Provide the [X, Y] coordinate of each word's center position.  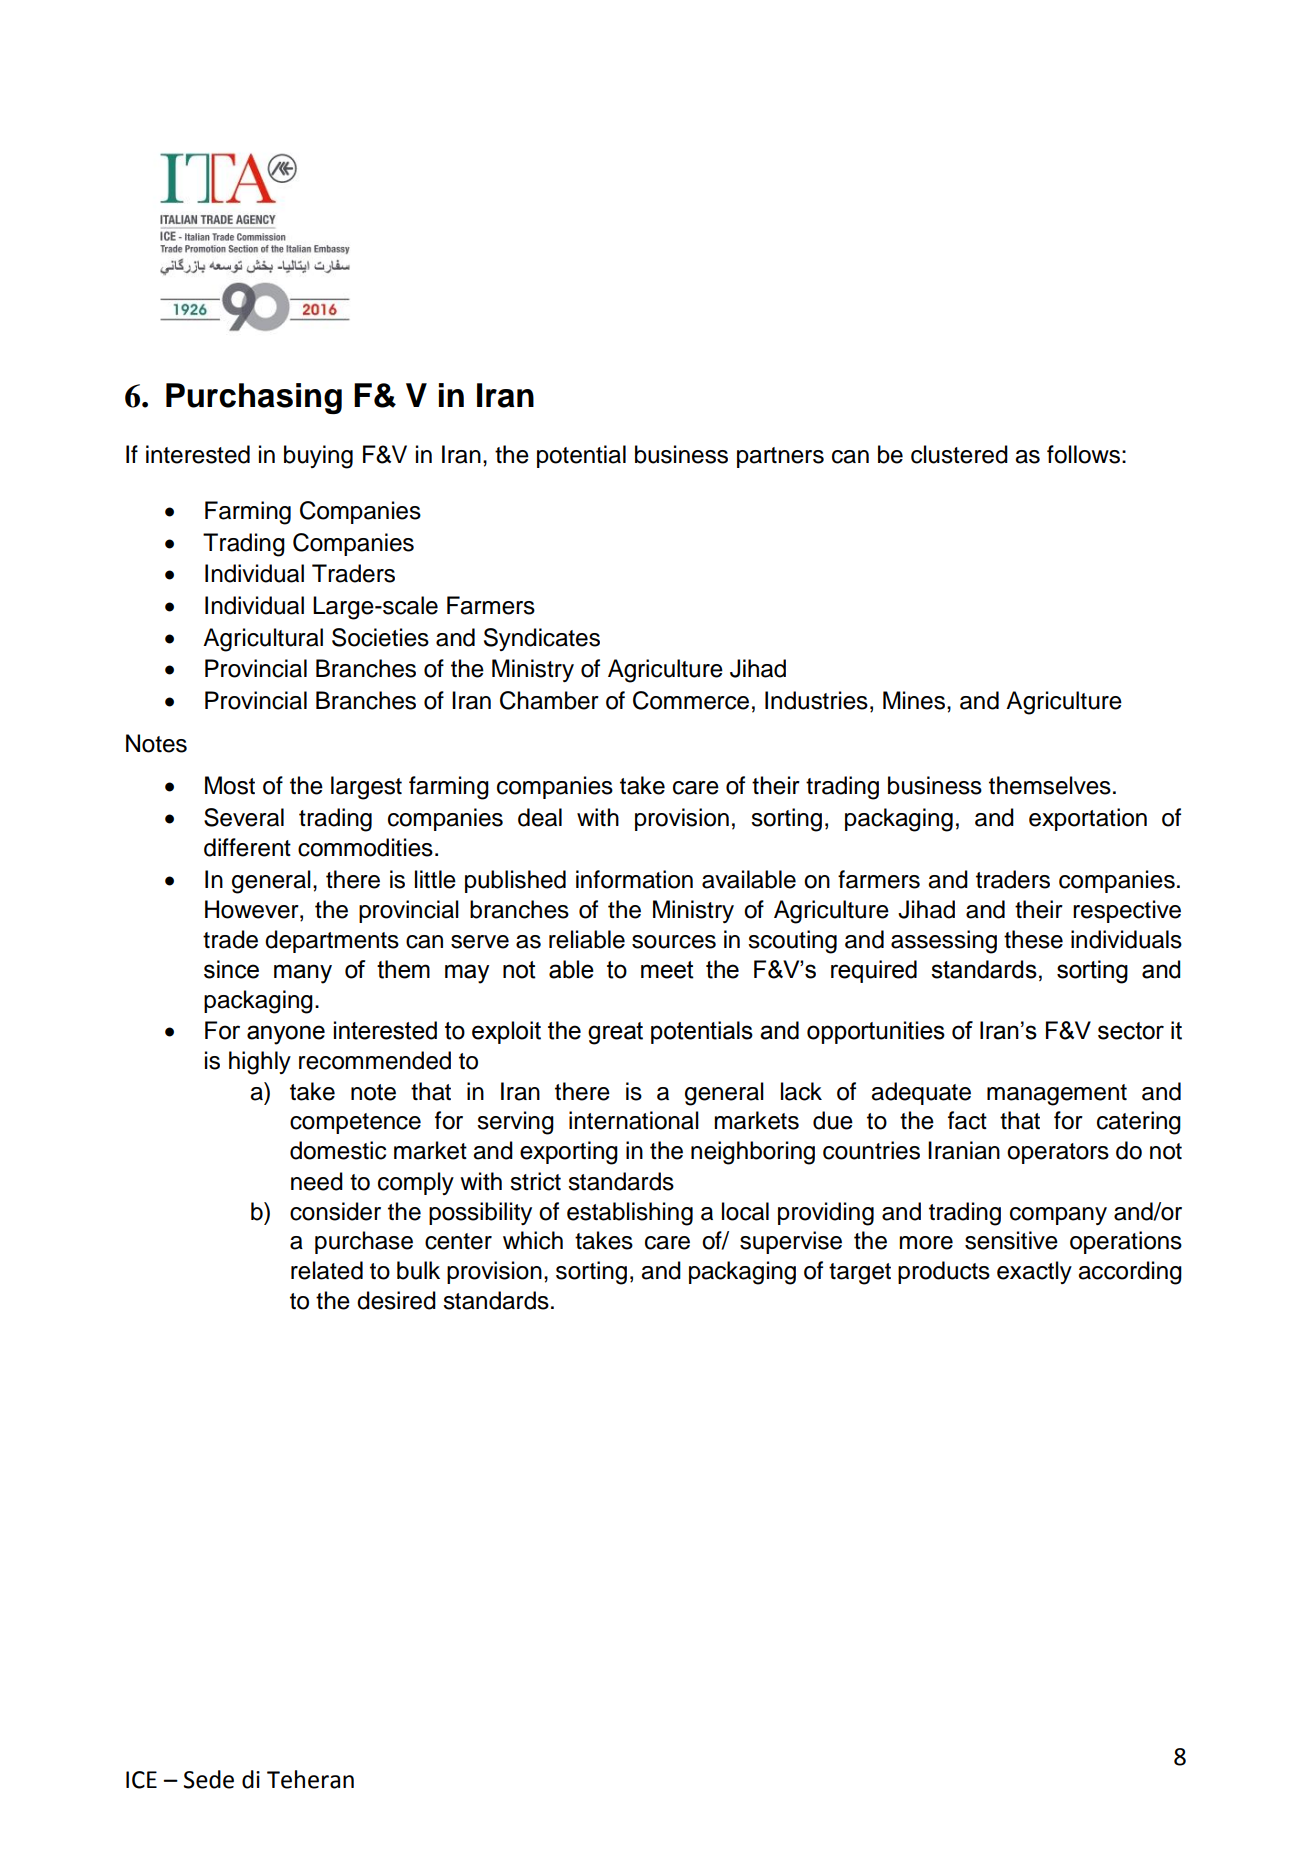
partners [780, 457]
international [634, 1120]
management [1057, 1095]
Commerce [691, 700]
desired [396, 1300]
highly [260, 1063]
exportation [1088, 819]
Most [230, 785]
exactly [1034, 1272]
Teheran [310, 1779]
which [533, 1240]
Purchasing [254, 398]
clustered [959, 454]
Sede [209, 1779]
